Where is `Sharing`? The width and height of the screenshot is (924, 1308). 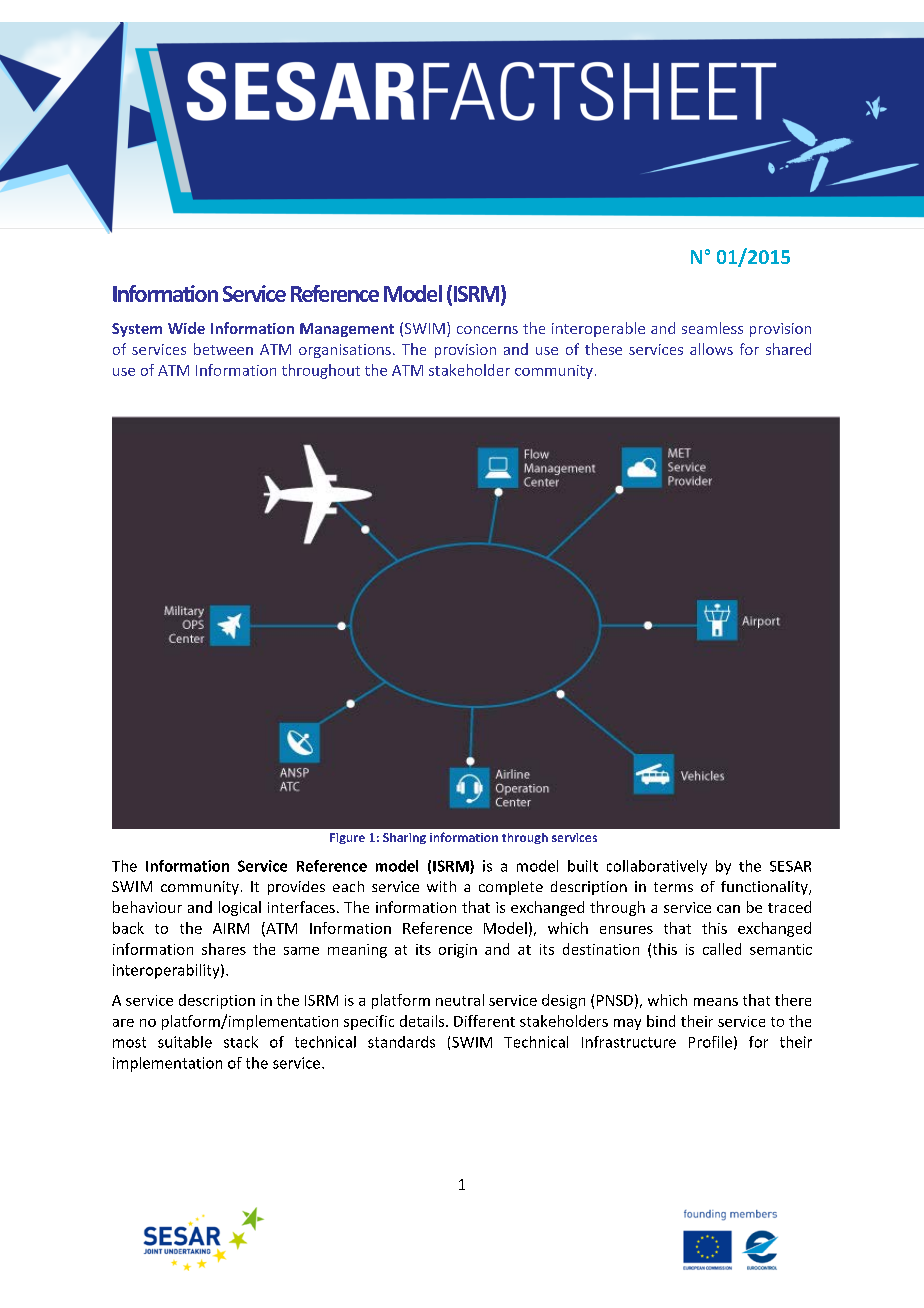 Sharing is located at coordinates (404, 838).
